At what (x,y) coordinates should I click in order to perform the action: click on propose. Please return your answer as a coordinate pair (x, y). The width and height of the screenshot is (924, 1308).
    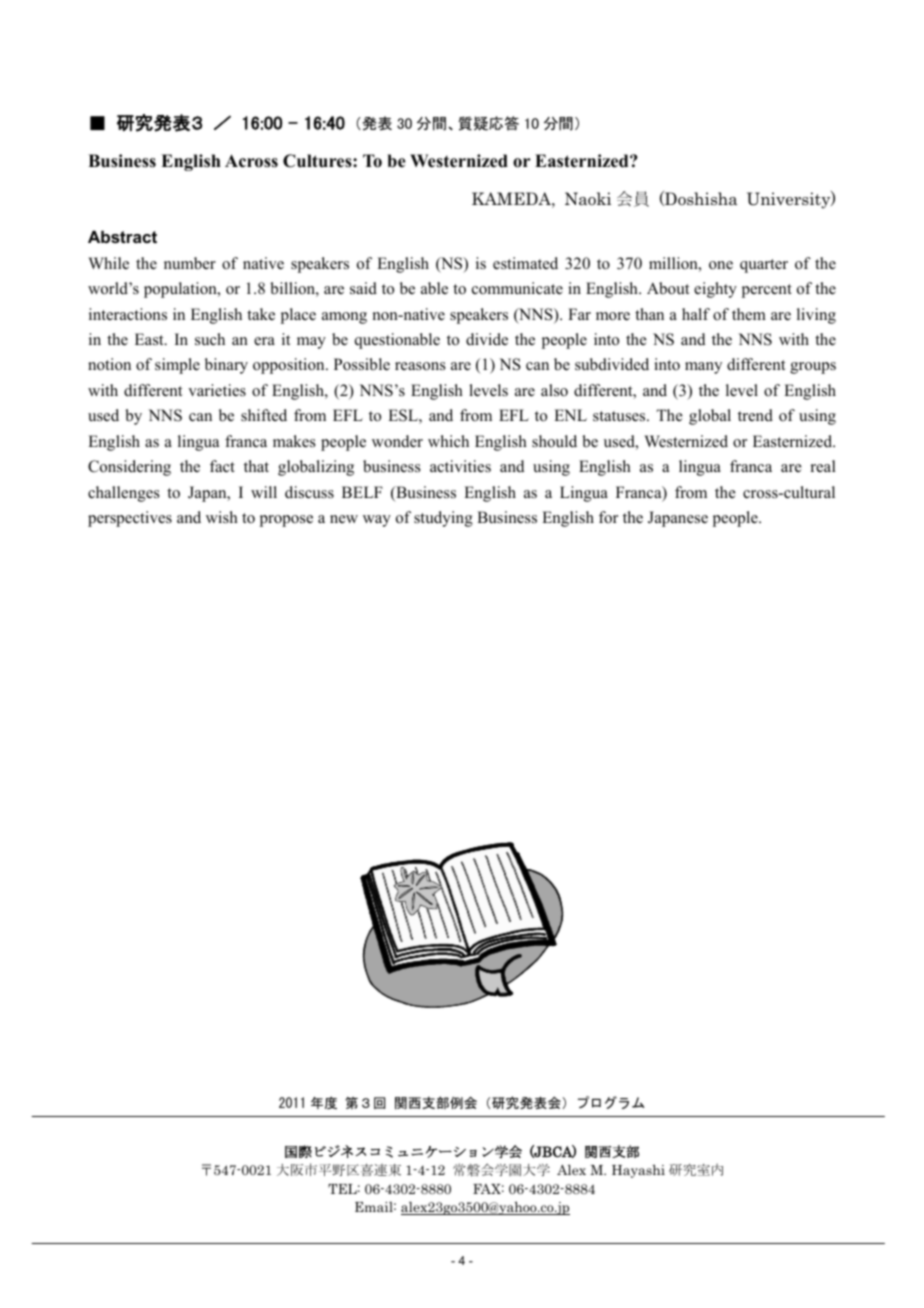
    Looking at the image, I should click on (286, 521).
